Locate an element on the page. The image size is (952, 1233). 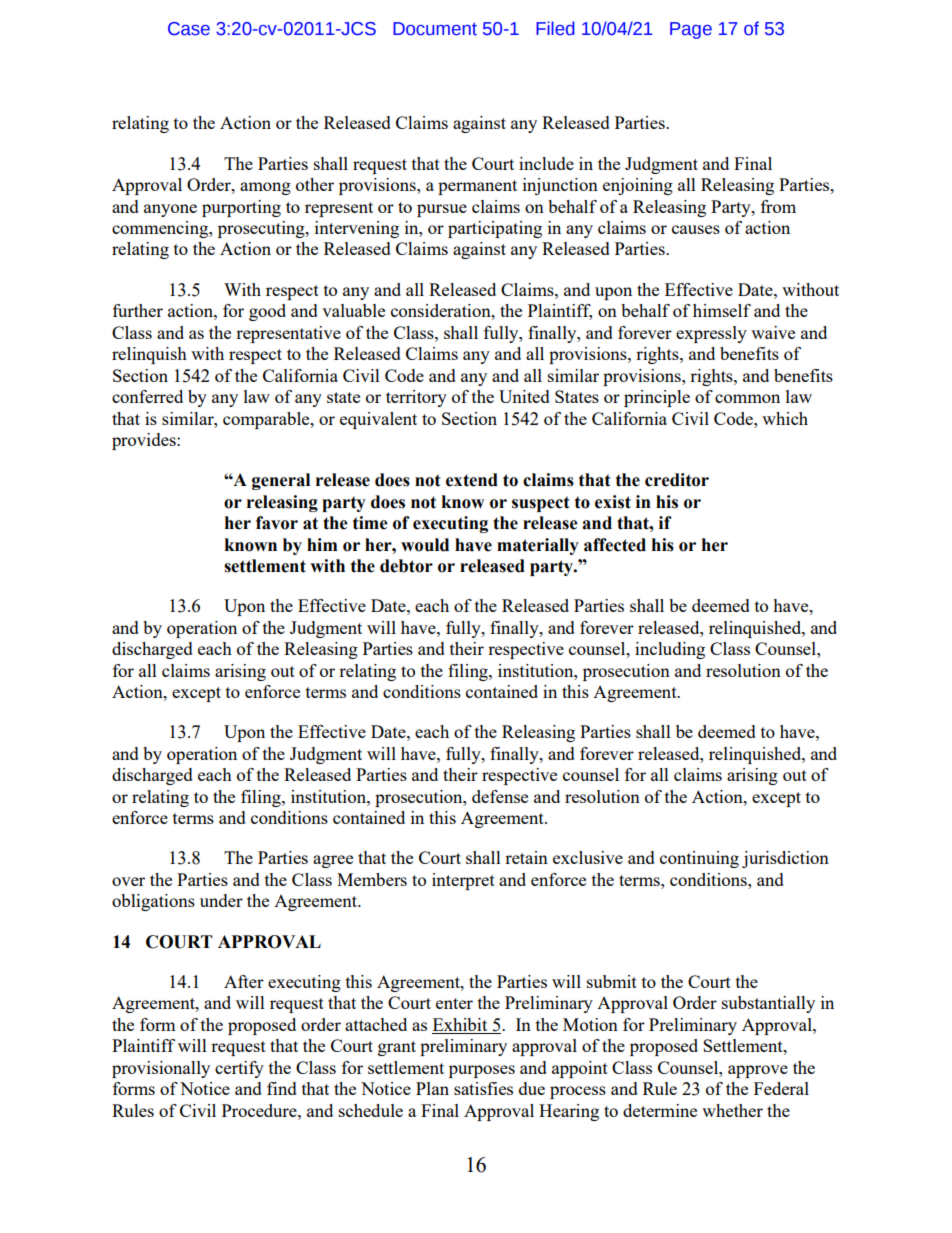
territory is located at coordinates (416, 398).
